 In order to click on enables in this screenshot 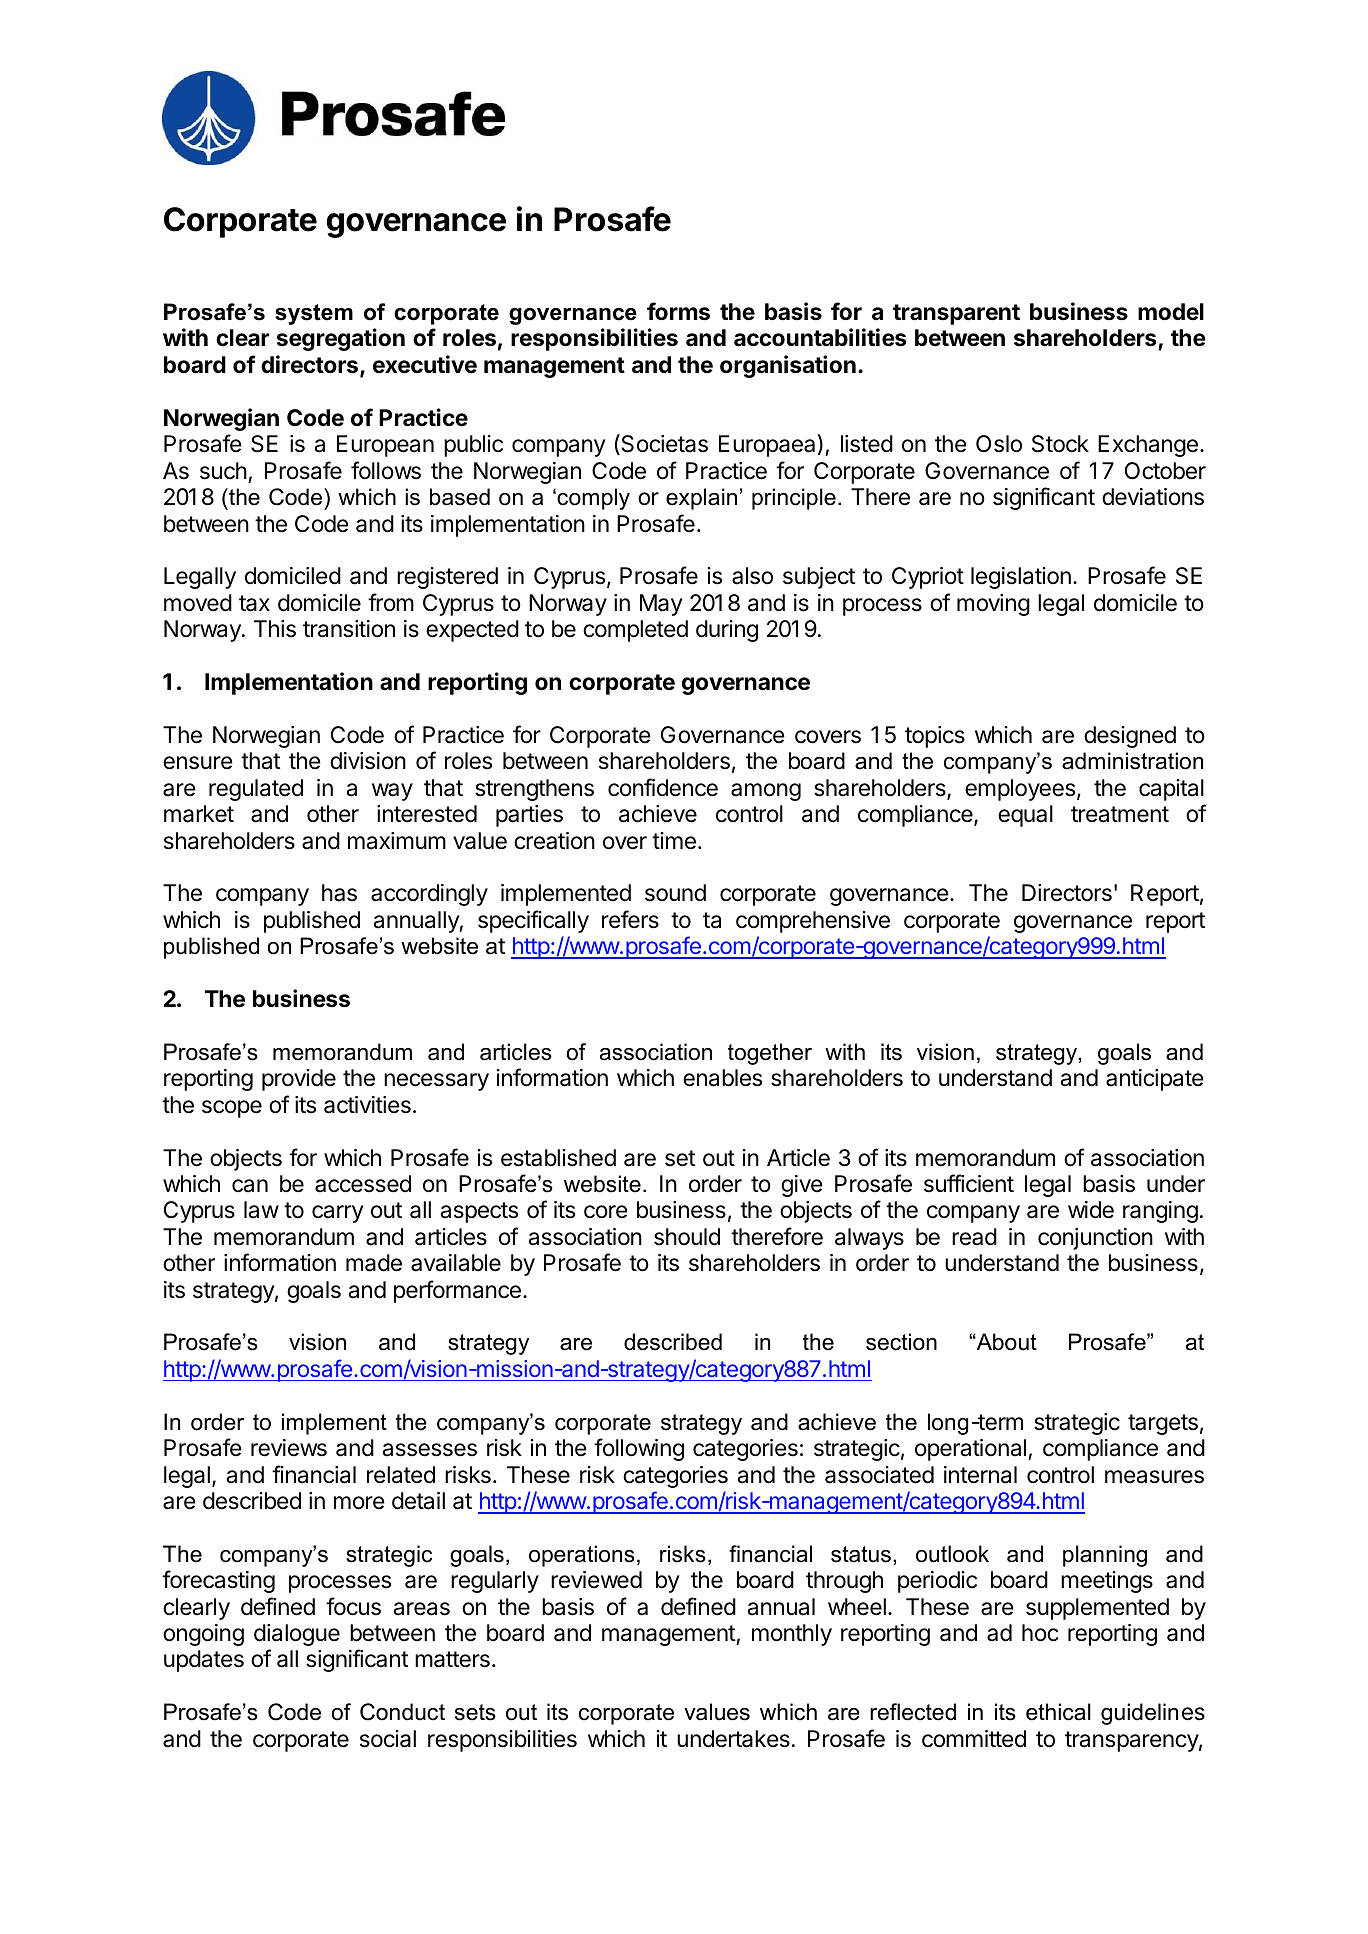, I will do `click(722, 1078)`.
